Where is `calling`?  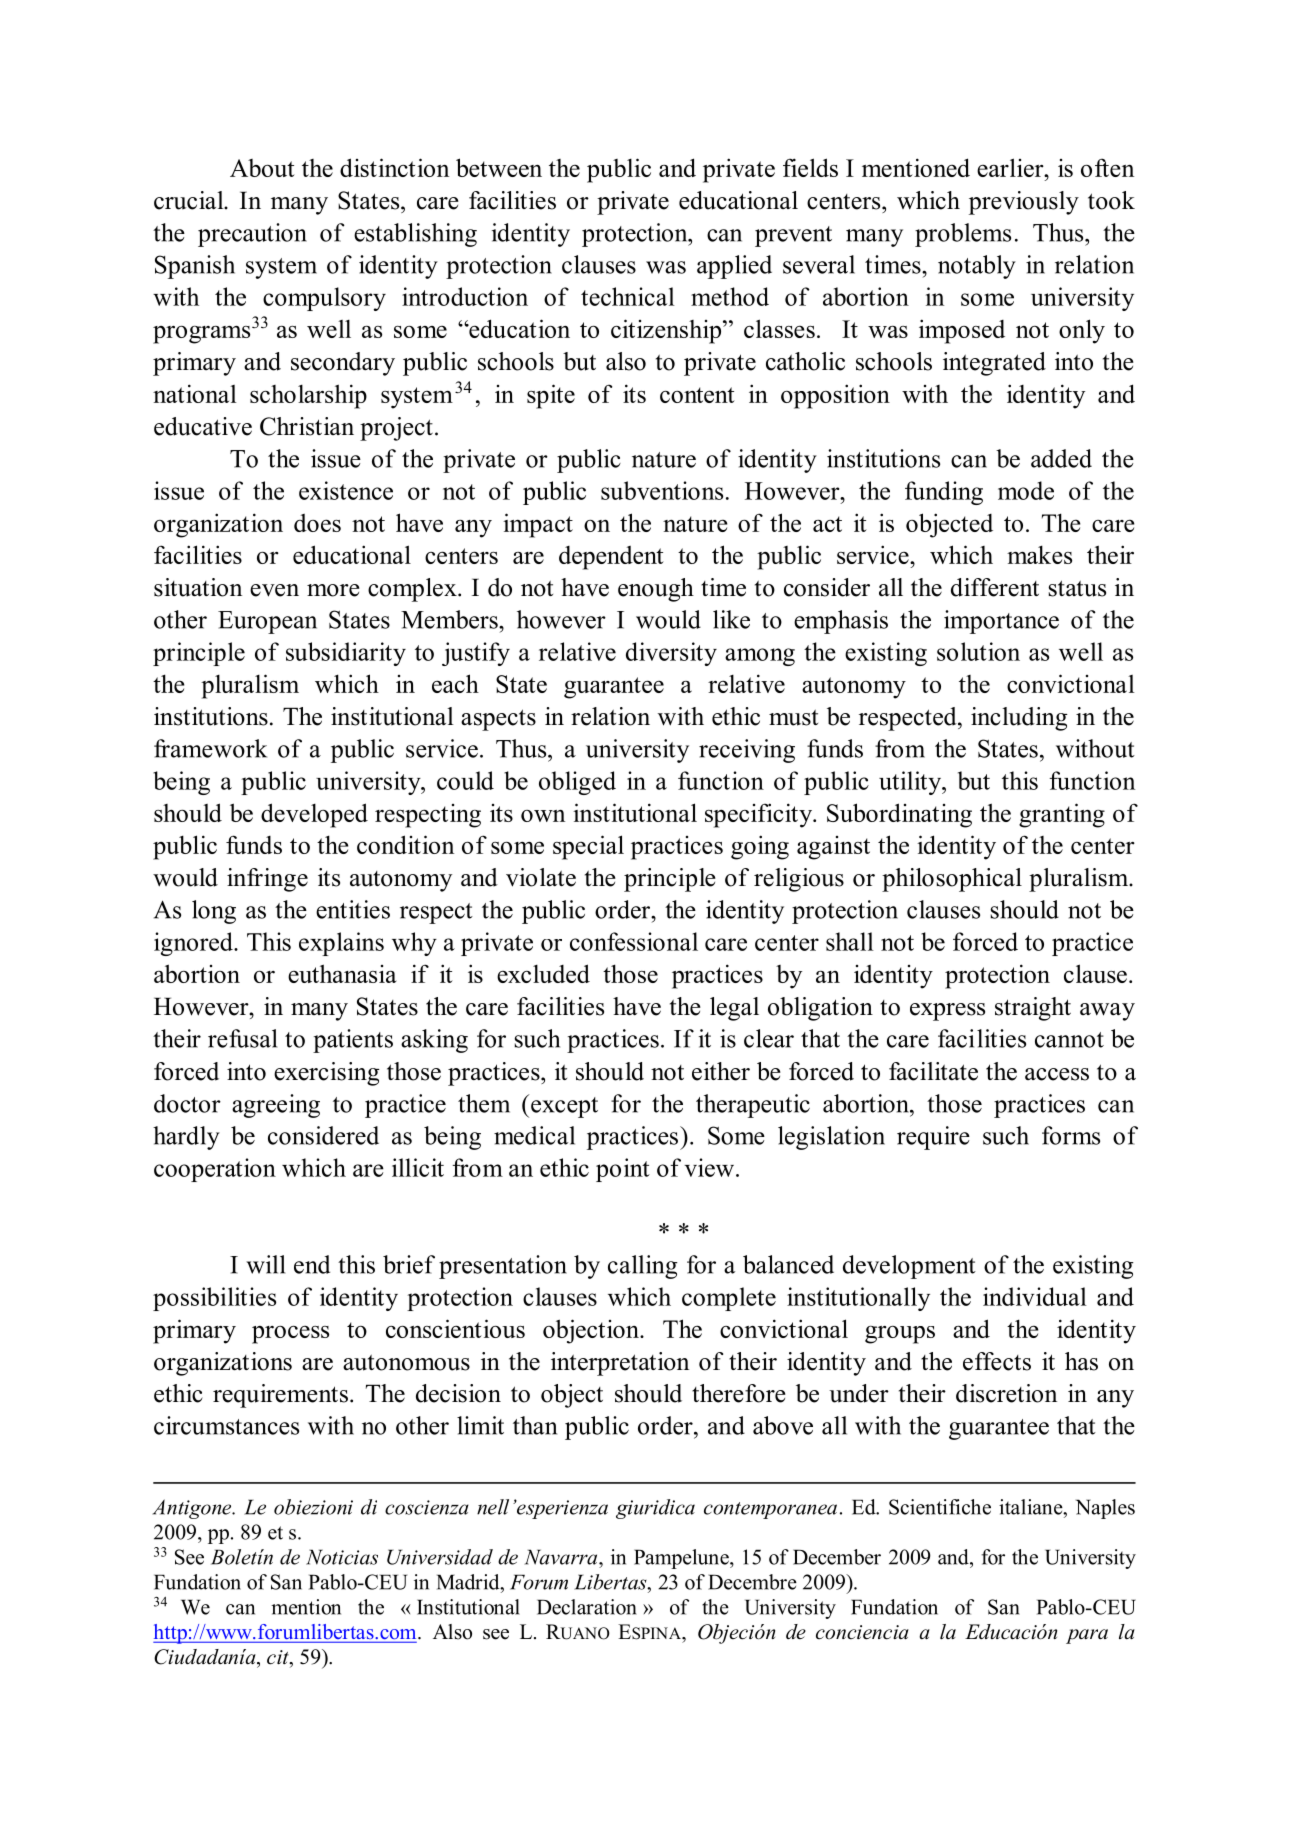
calling is located at coordinates (643, 1267).
